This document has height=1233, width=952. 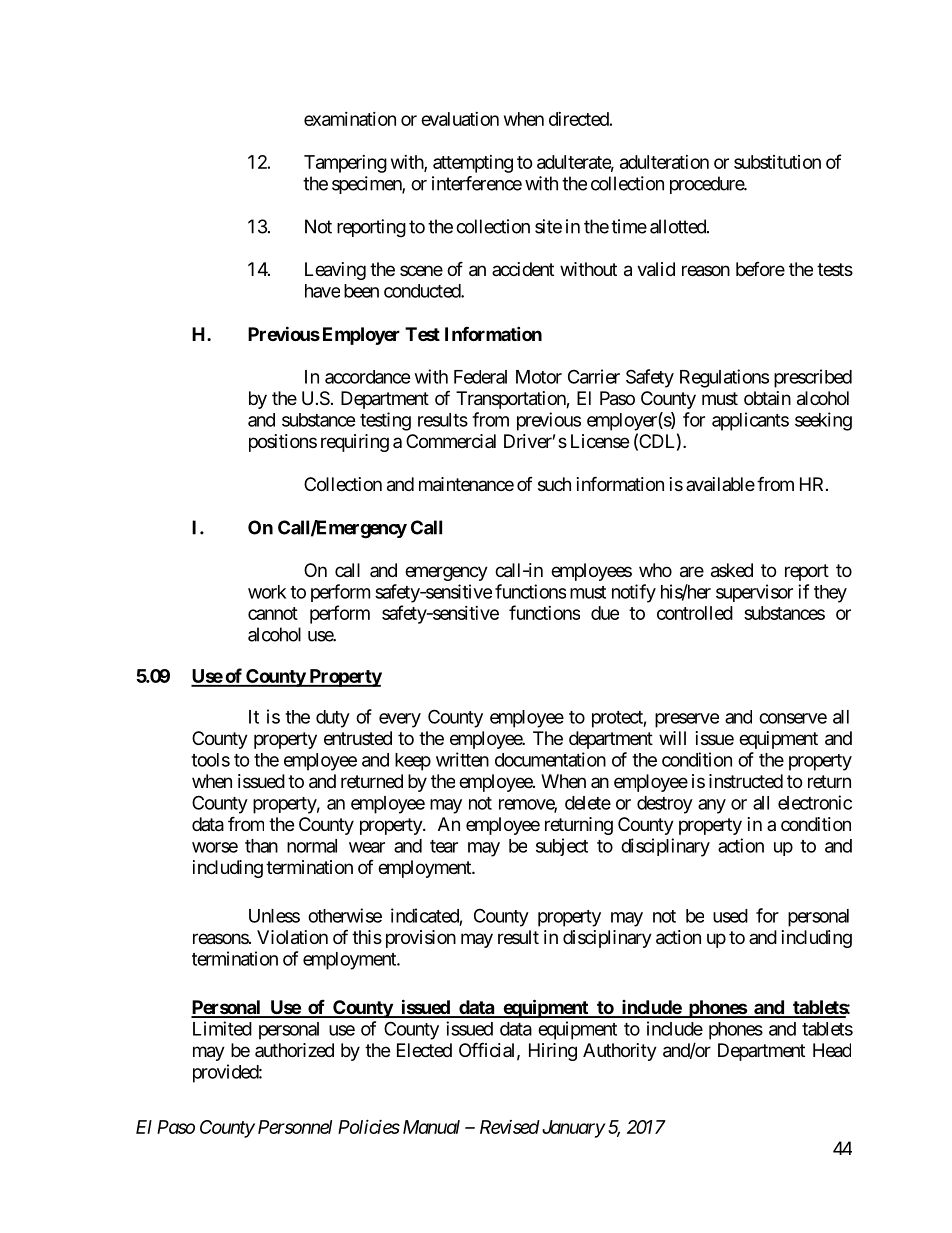 What do you see at coordinates (312, 846) in the document?
I see `normal` at bounding box center [312, 846].
